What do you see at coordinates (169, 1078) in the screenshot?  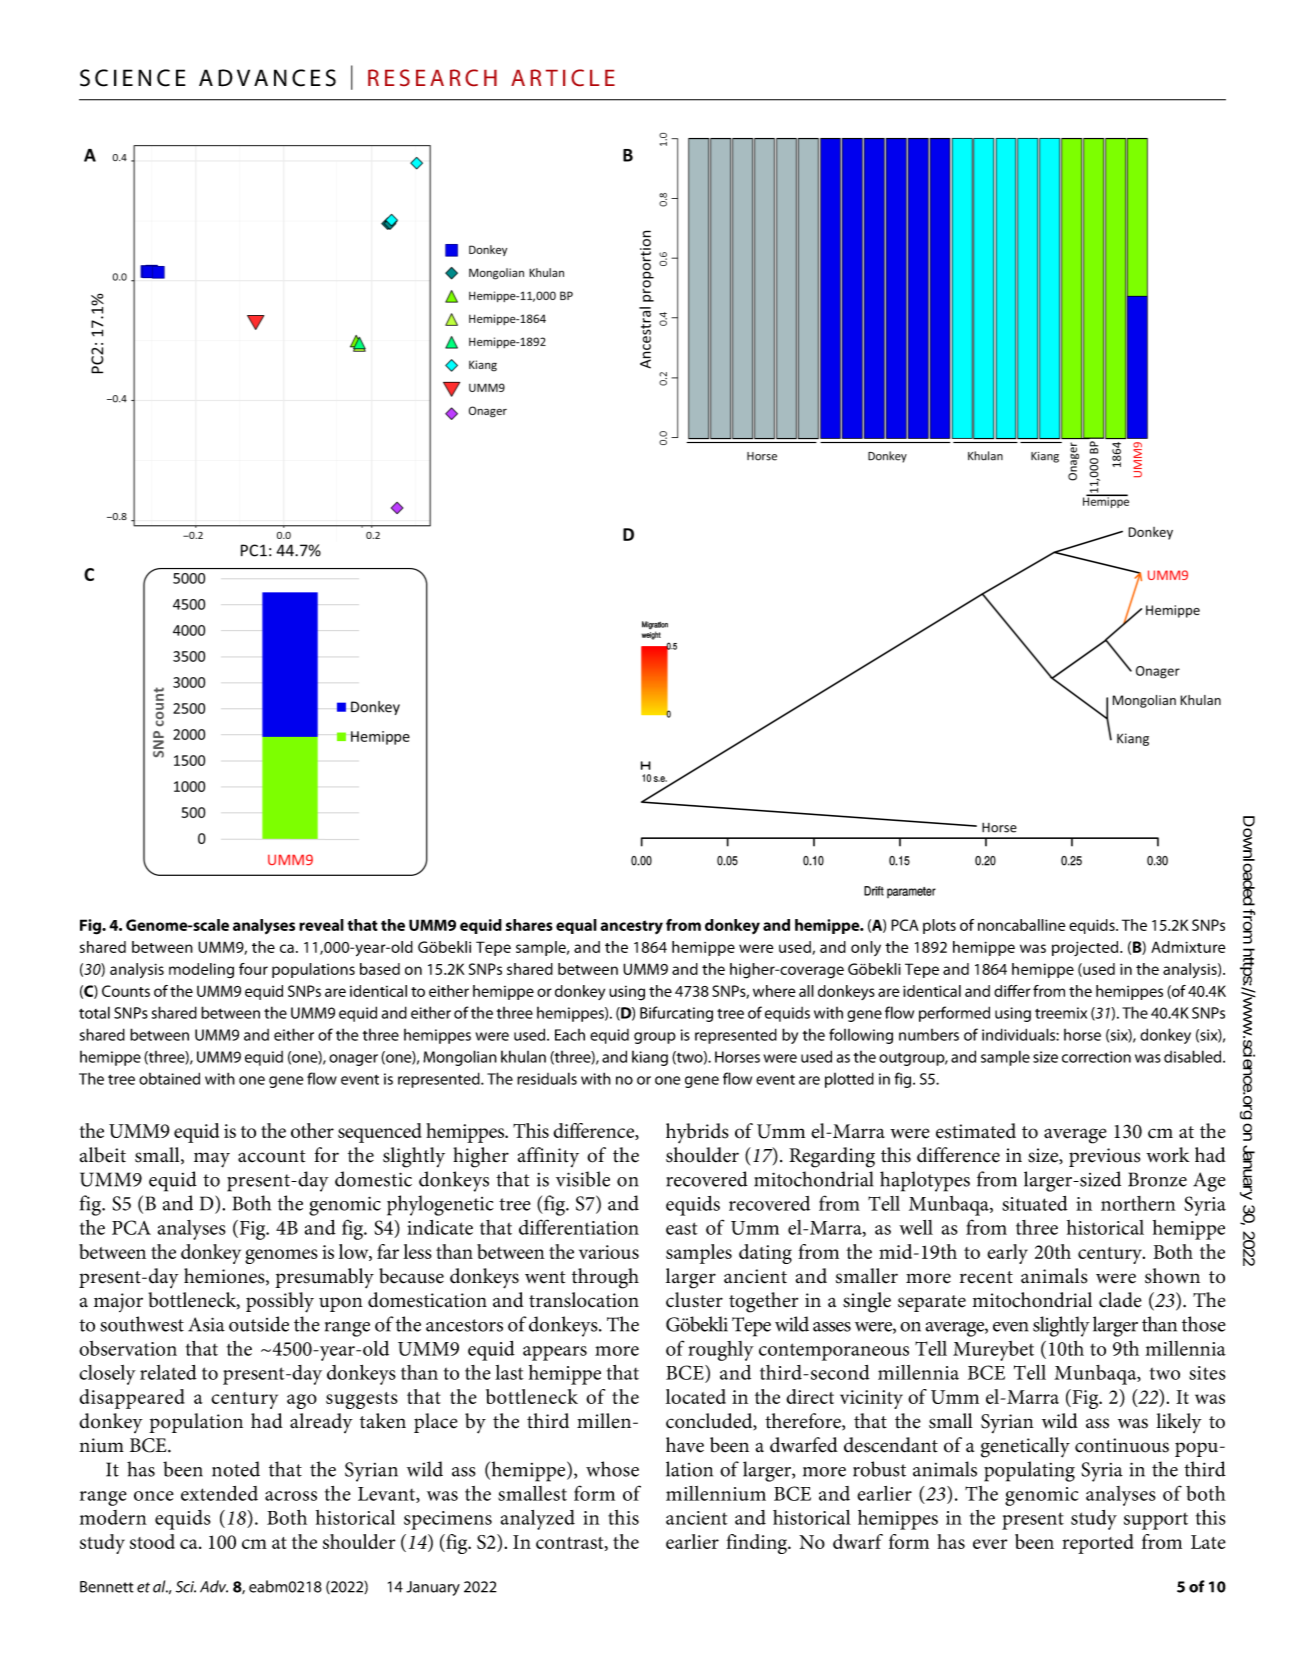 I see `obtained` at bounding box center [169, 1078].
